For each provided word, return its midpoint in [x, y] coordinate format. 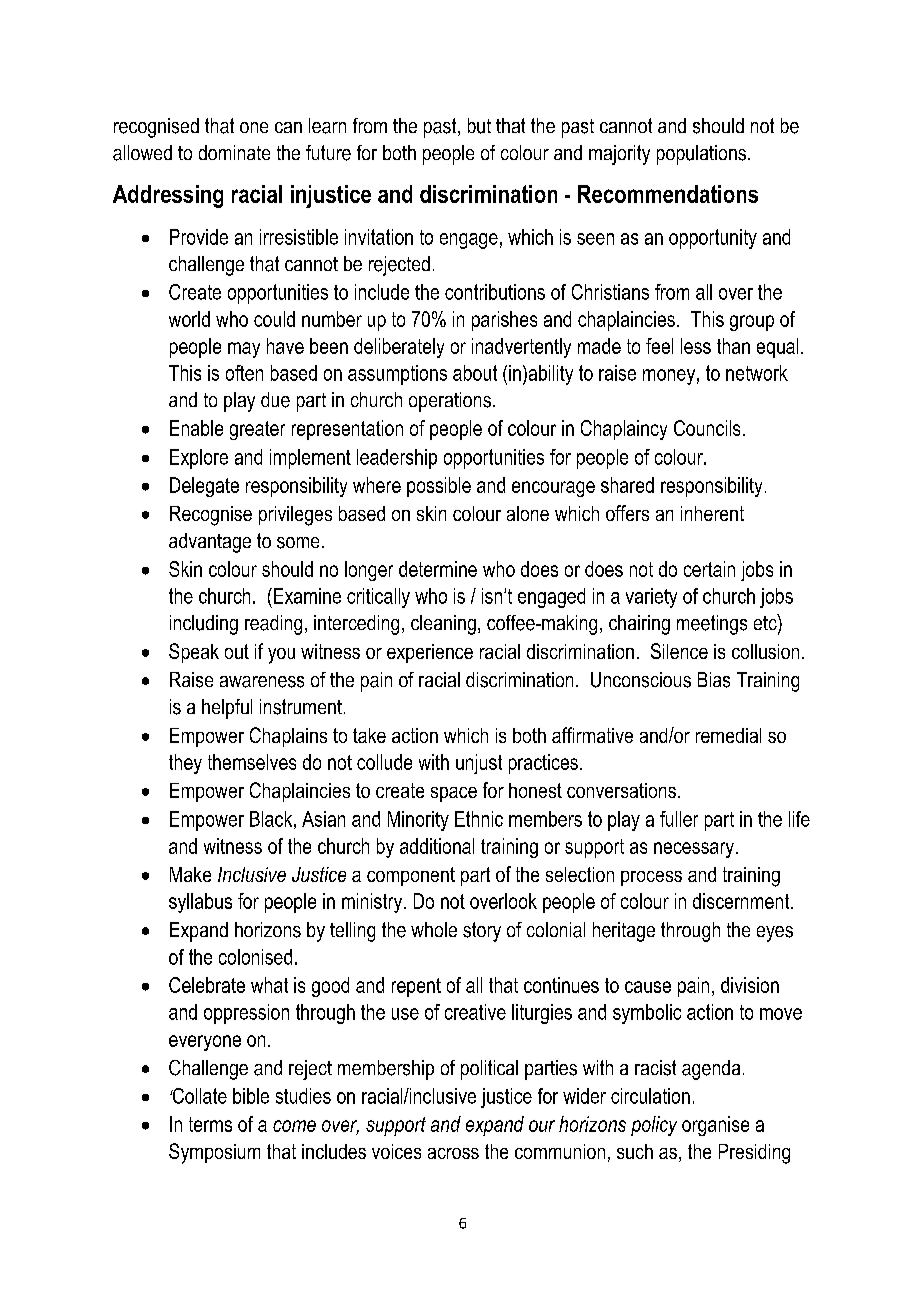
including [204, 625]
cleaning [443, 625]
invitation [379, 237]
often [244, 373]
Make [190, 874]
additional [437, 846]
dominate [234, 152]
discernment [742, 901]
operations [450, 402]
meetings [712, 625]
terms [210, 1124]
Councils [707, 428]
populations [701, 155]
